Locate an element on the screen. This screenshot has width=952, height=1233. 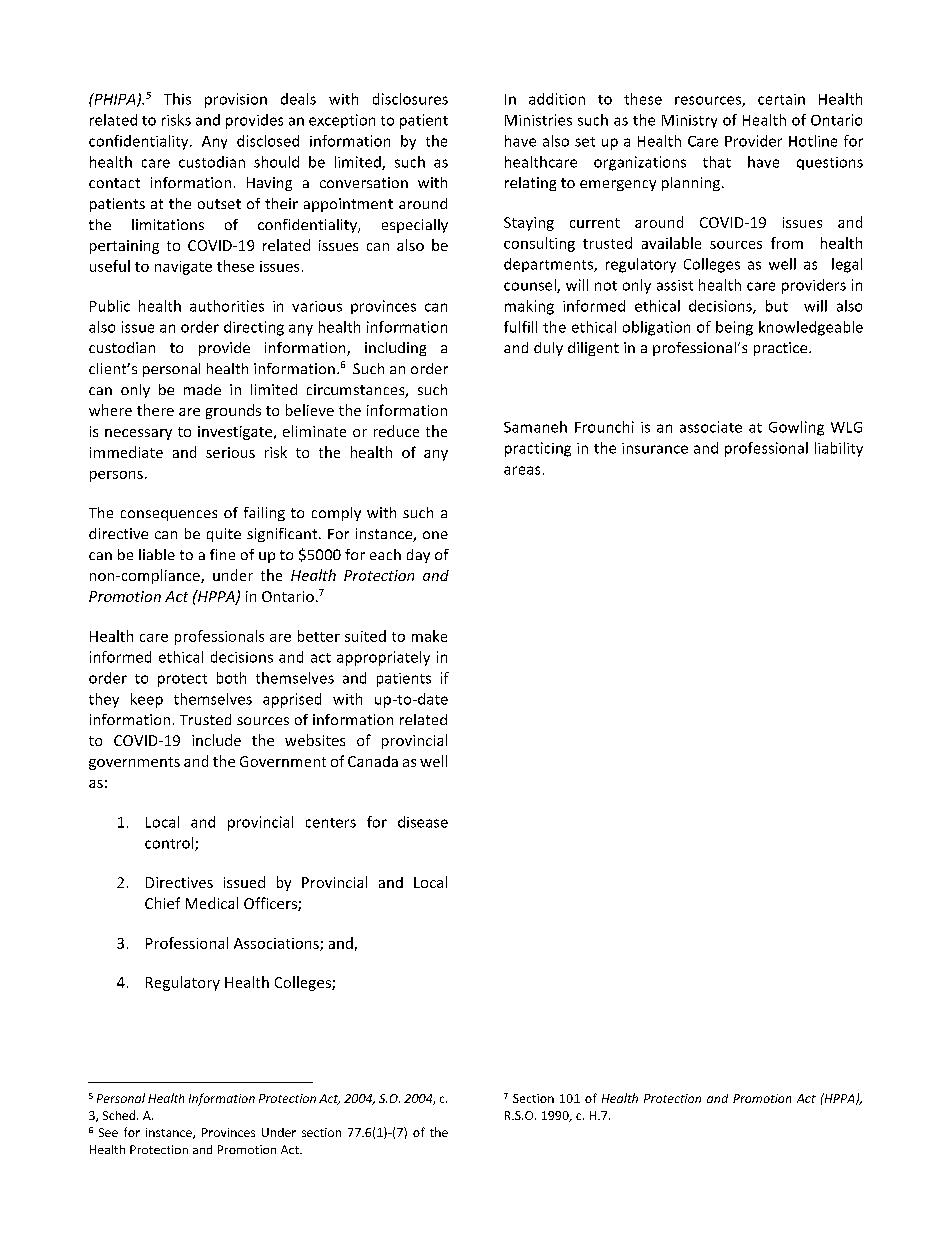
This is located at coordinates (177, 99).
